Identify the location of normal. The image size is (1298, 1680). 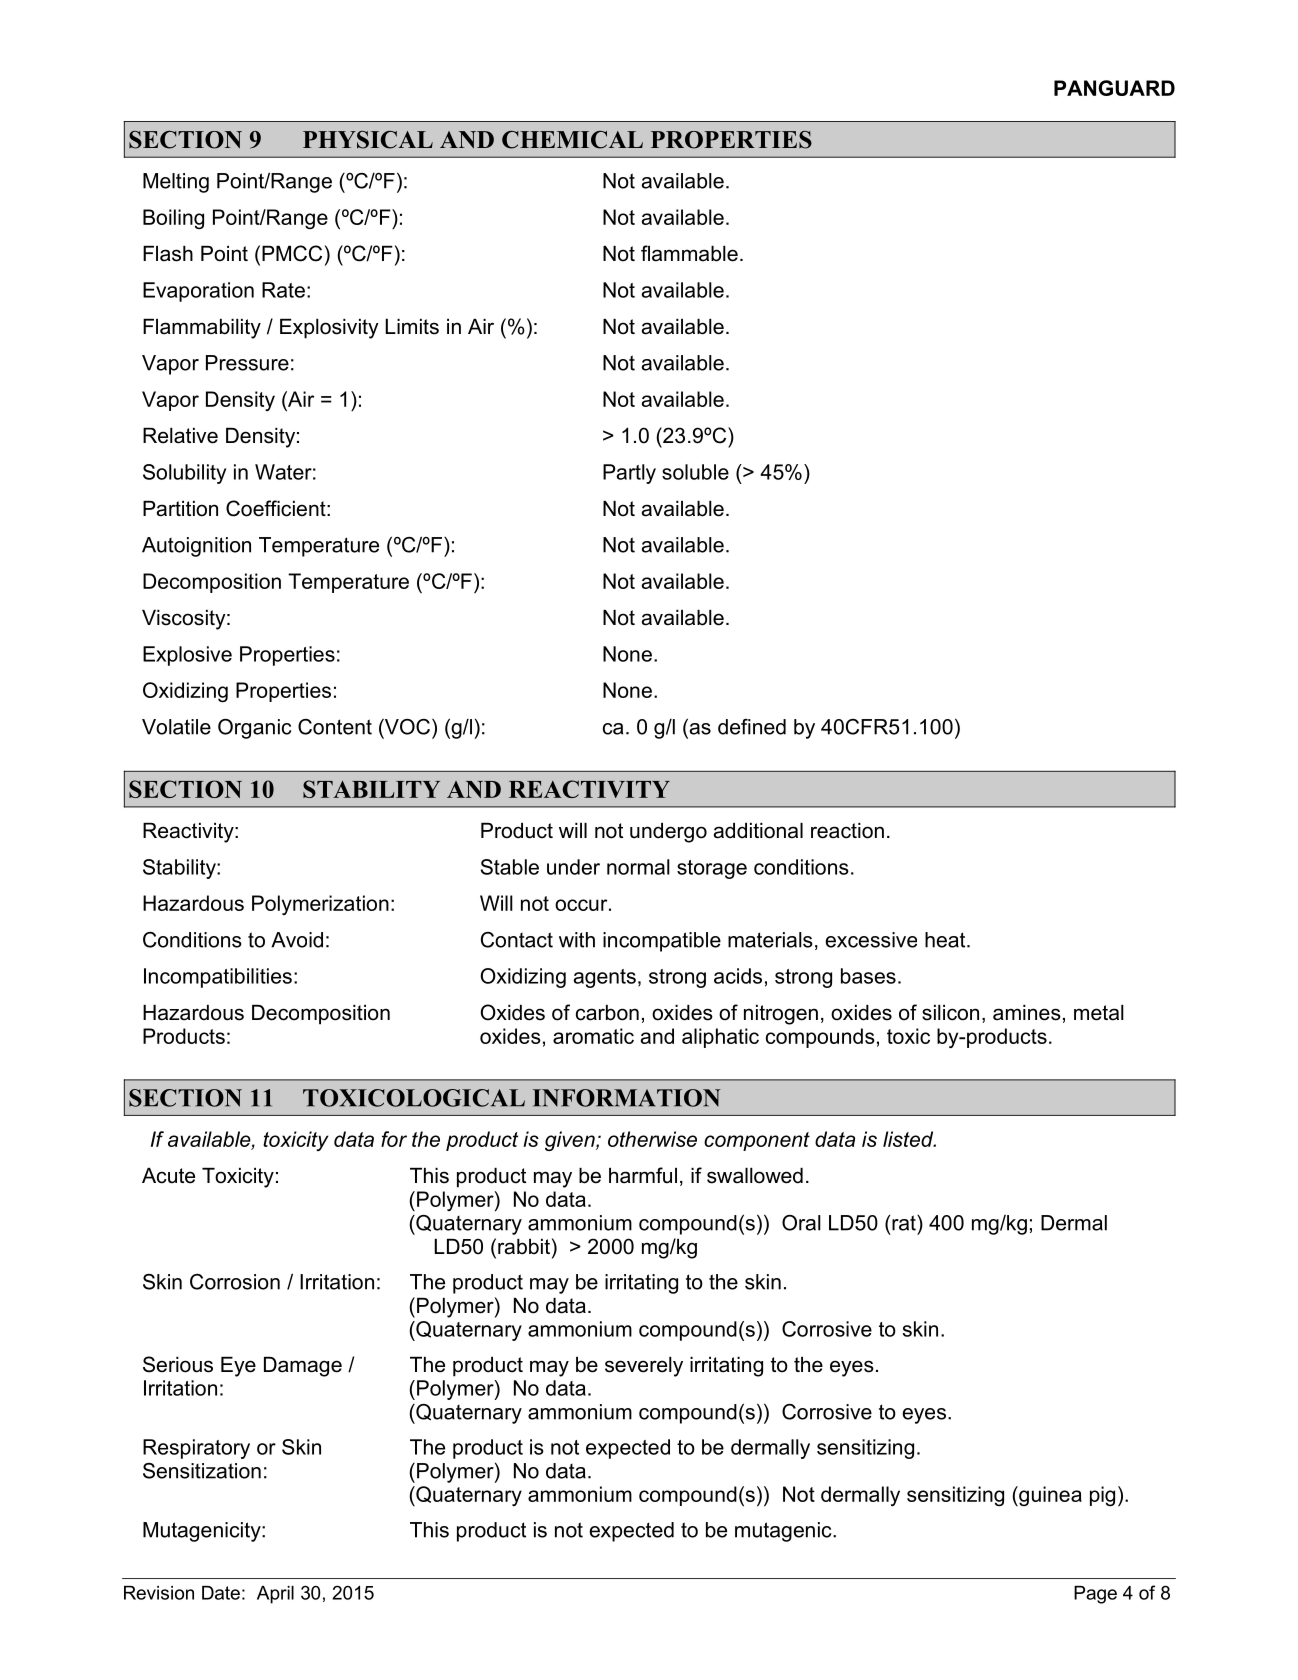
(638, 867).
